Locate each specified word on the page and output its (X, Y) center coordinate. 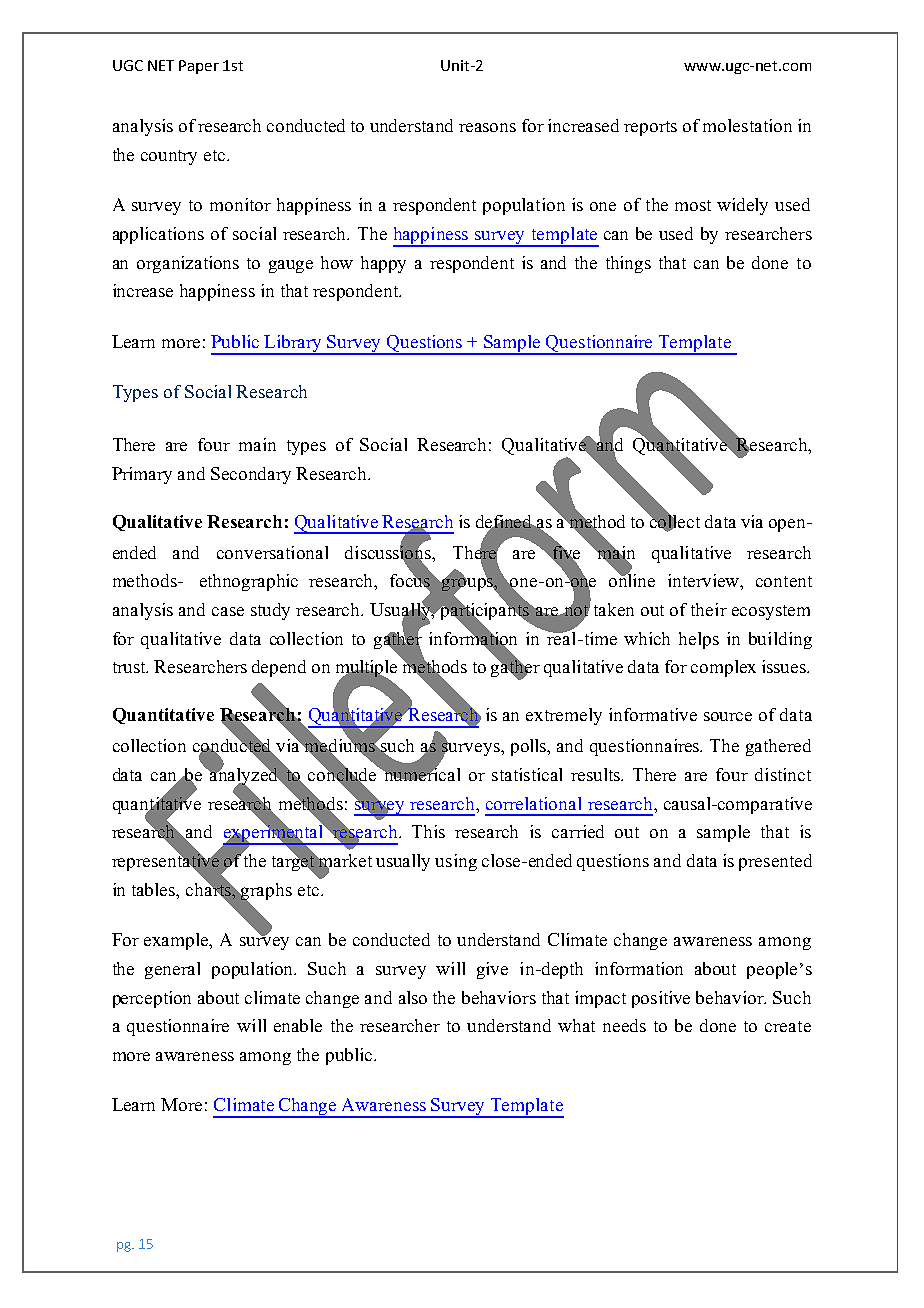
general (172, 970)
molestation (747, 125)
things (628, 264)
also (413, 997)
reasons (487, 127)
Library (294, 344)
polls (530, 747)
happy (383, 264)
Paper (199, 67)
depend (279, 668)
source (728, 716)
